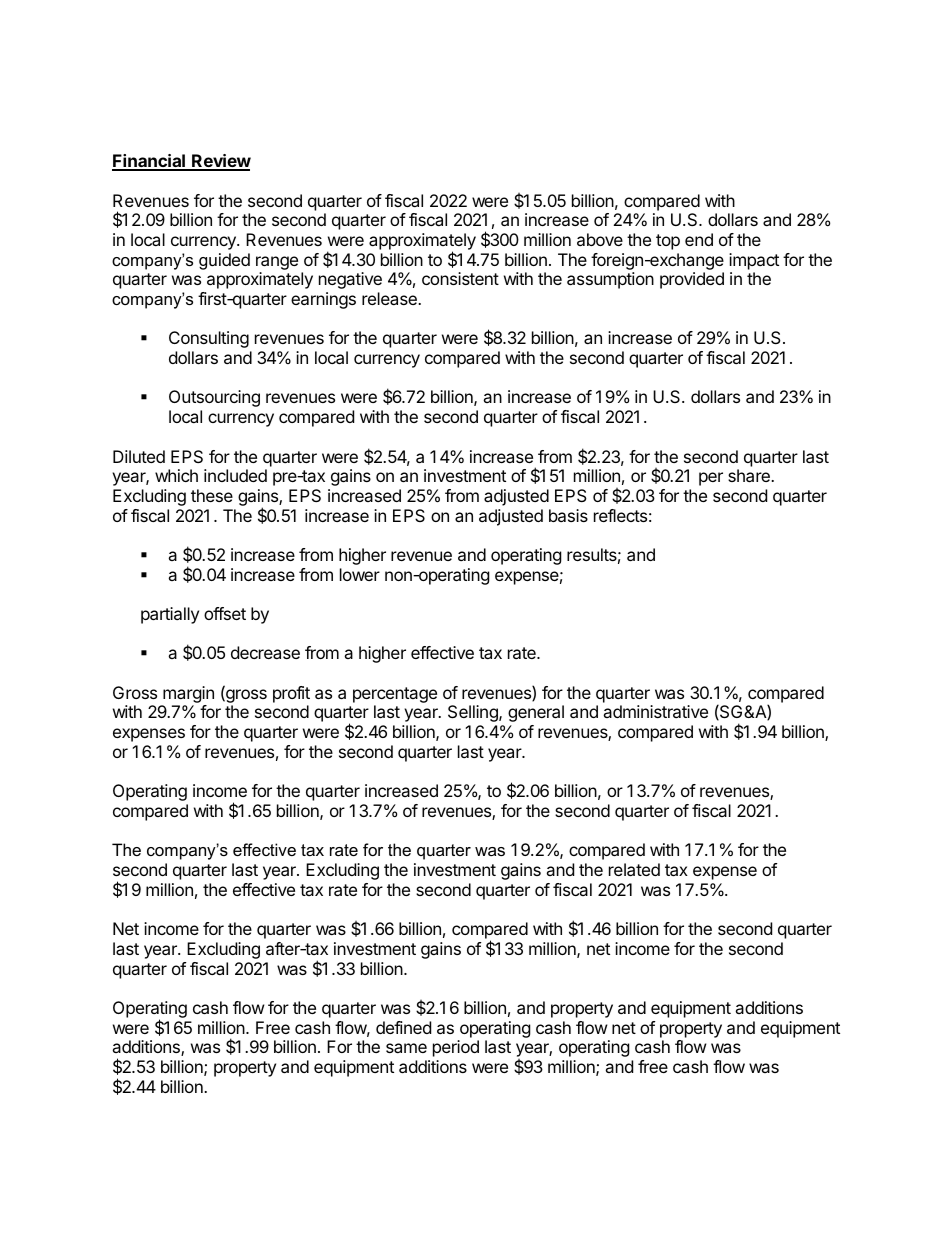 The width and height of the image is (952, 1233). Describe the element at coordinates (220, 162) in the image. I see `Review` at that location.
